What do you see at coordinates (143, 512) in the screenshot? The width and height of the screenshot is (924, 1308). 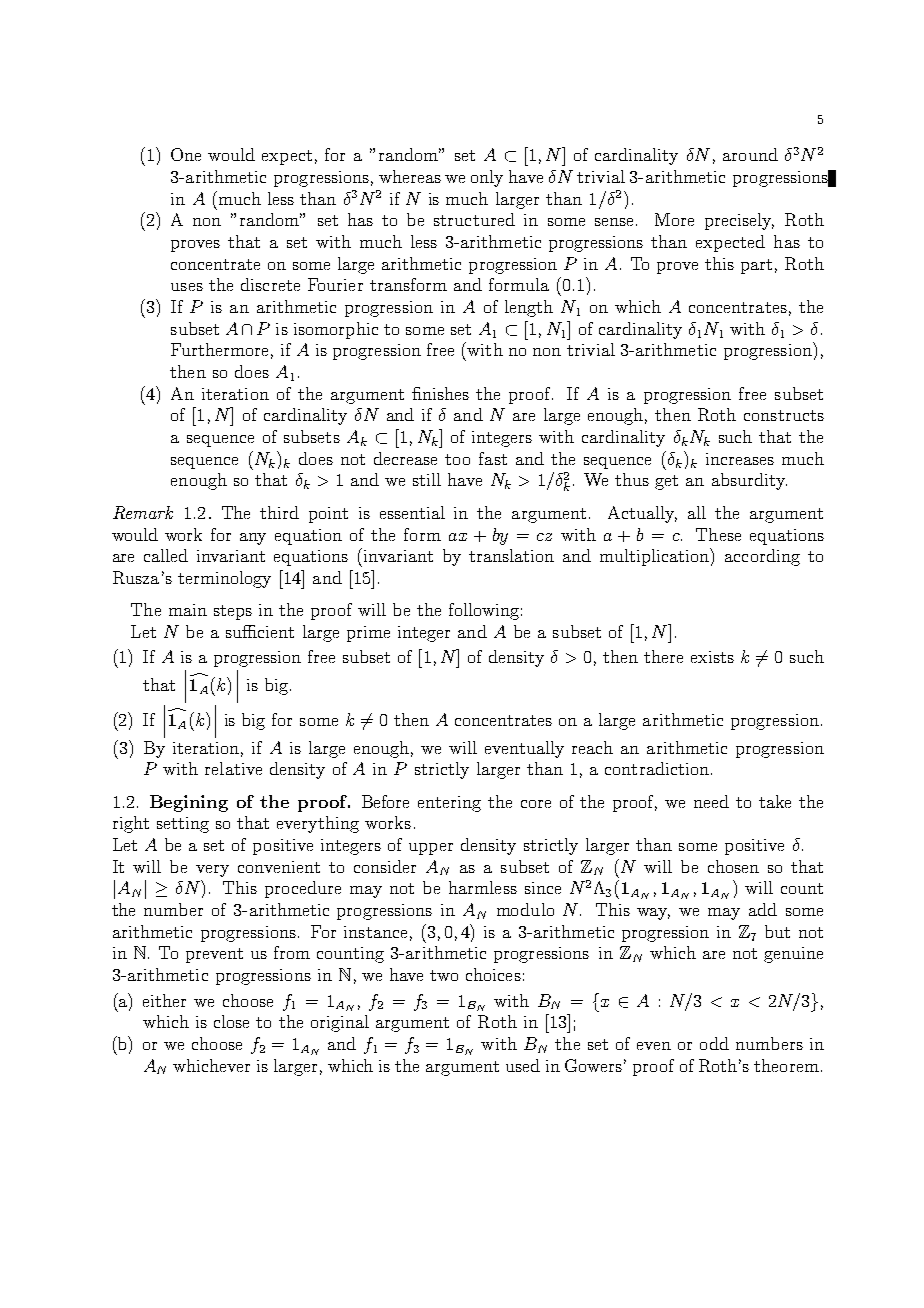 I see `Remark` at bounding box center [143, 512].
